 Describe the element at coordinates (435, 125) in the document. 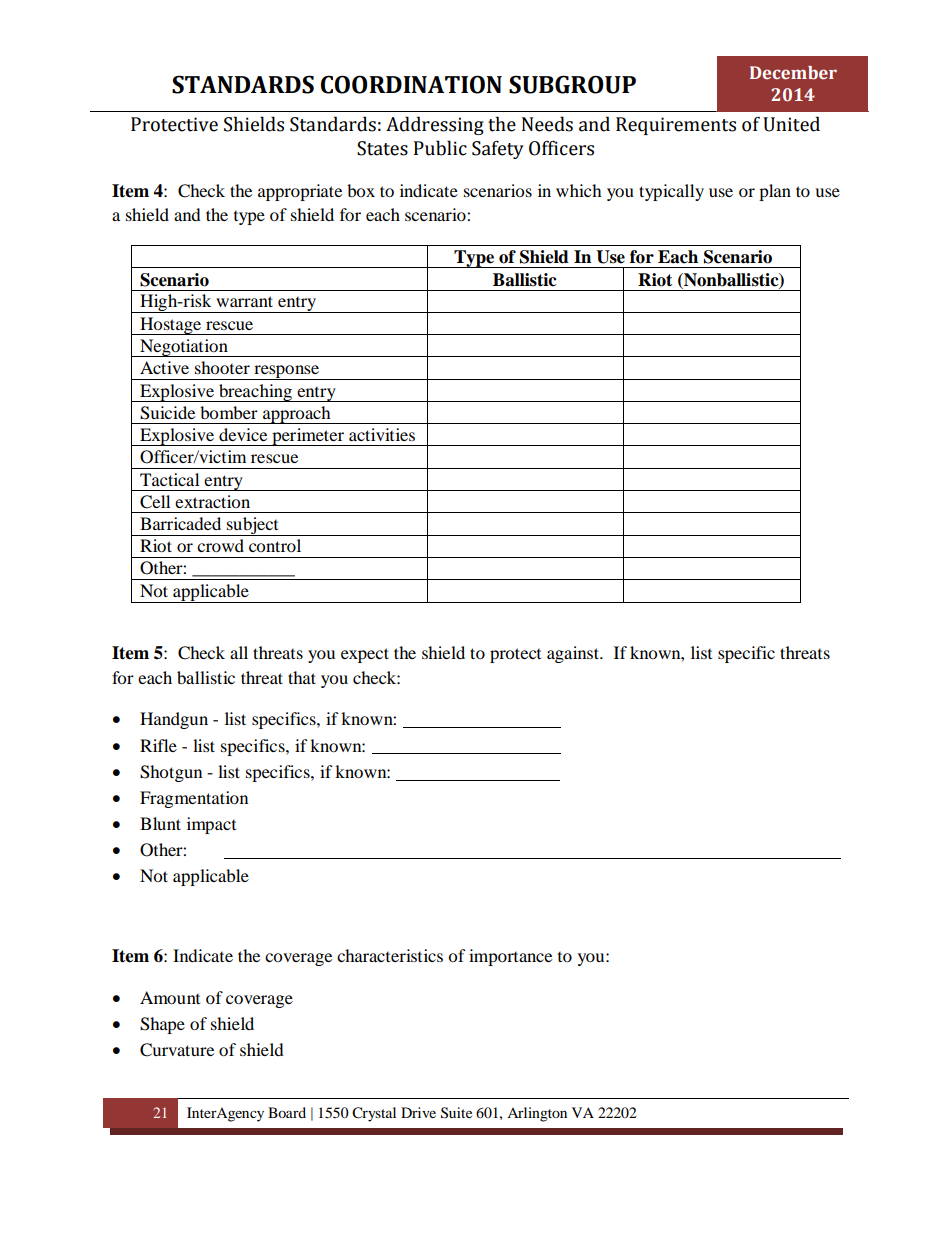

I see `Addressing` at that location.
